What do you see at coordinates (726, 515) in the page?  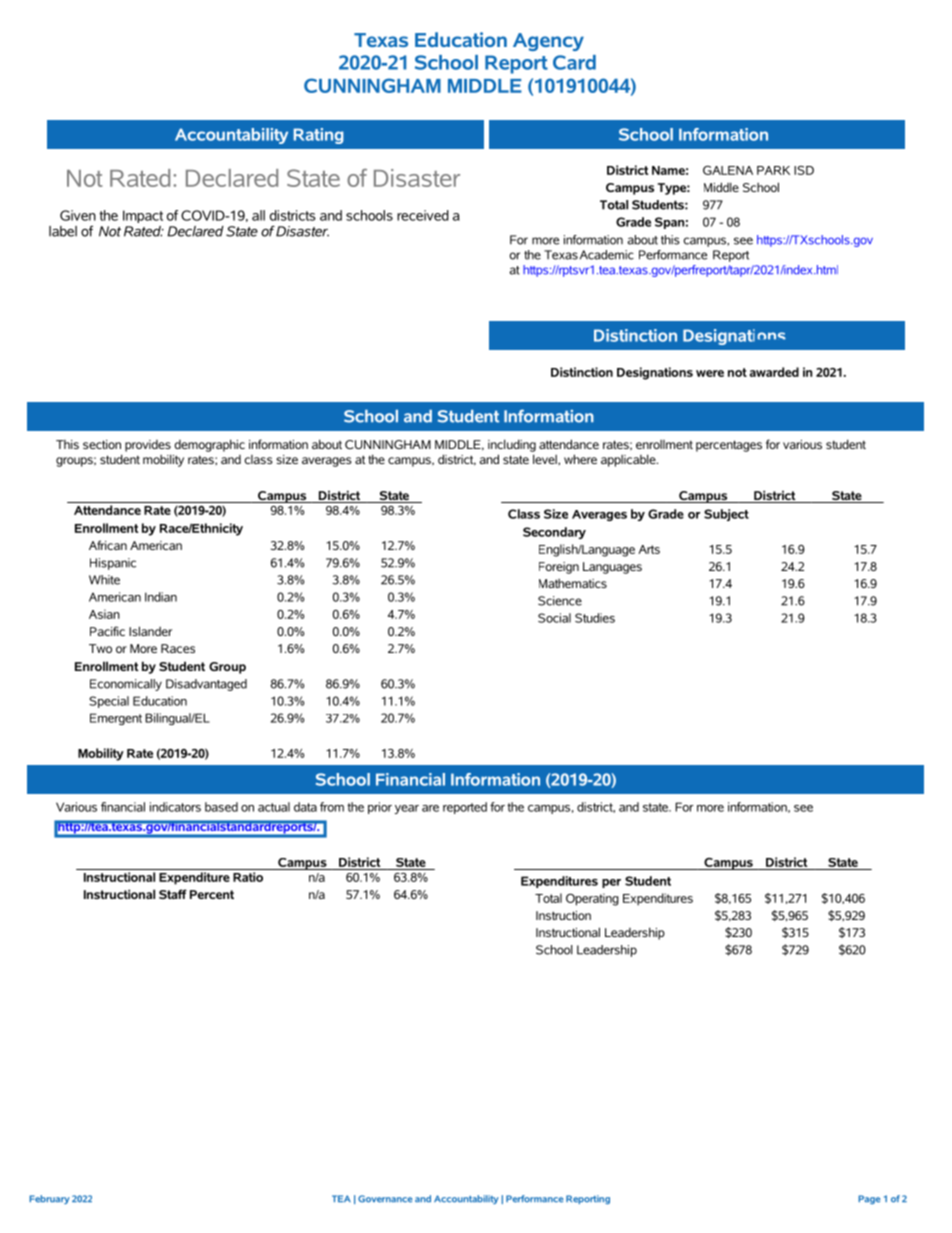 I see `Subject` at bounding box center [726, 515].
